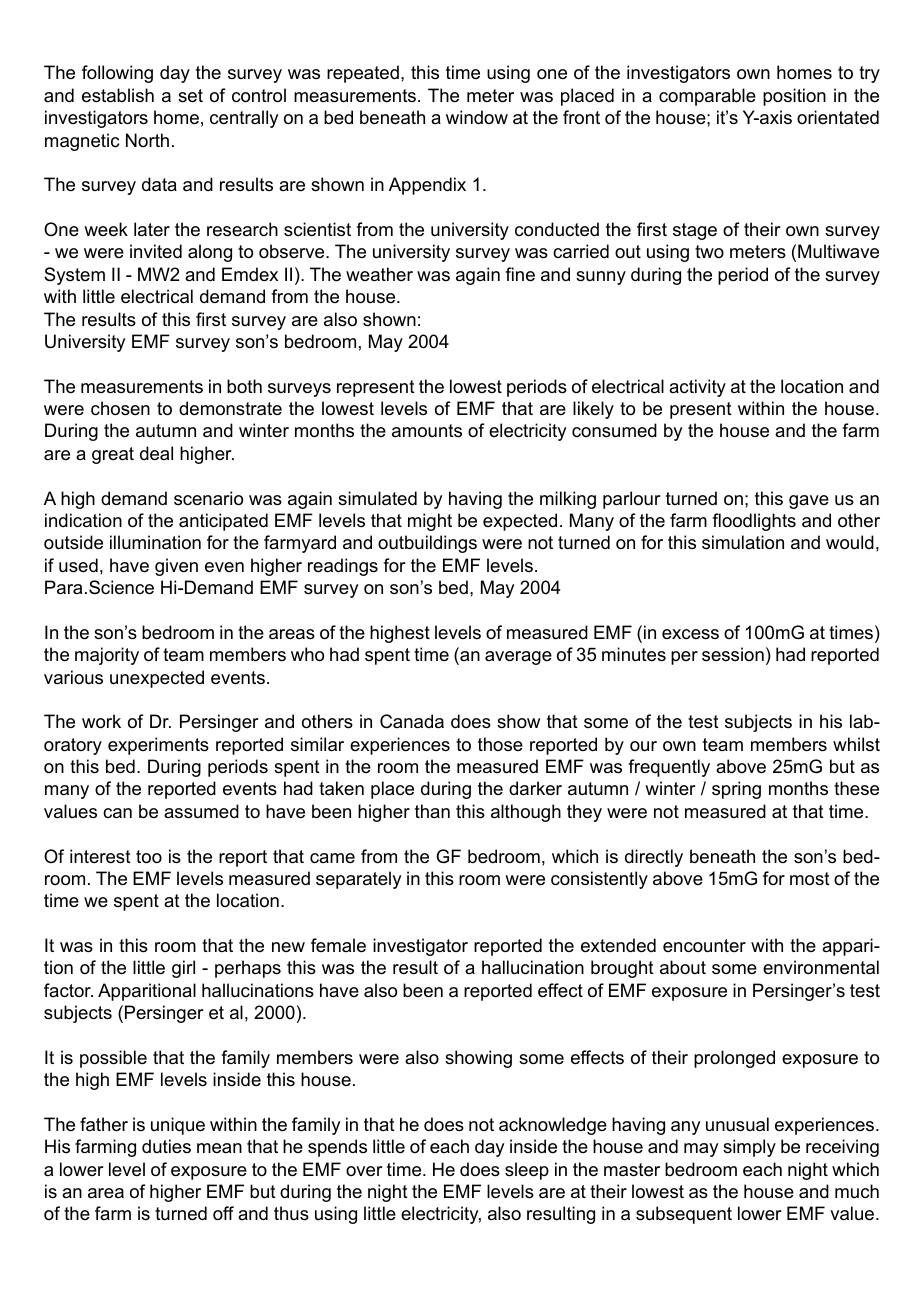 This page has height=1308, width=924. I want to click on orientated, so click(838, 117).
